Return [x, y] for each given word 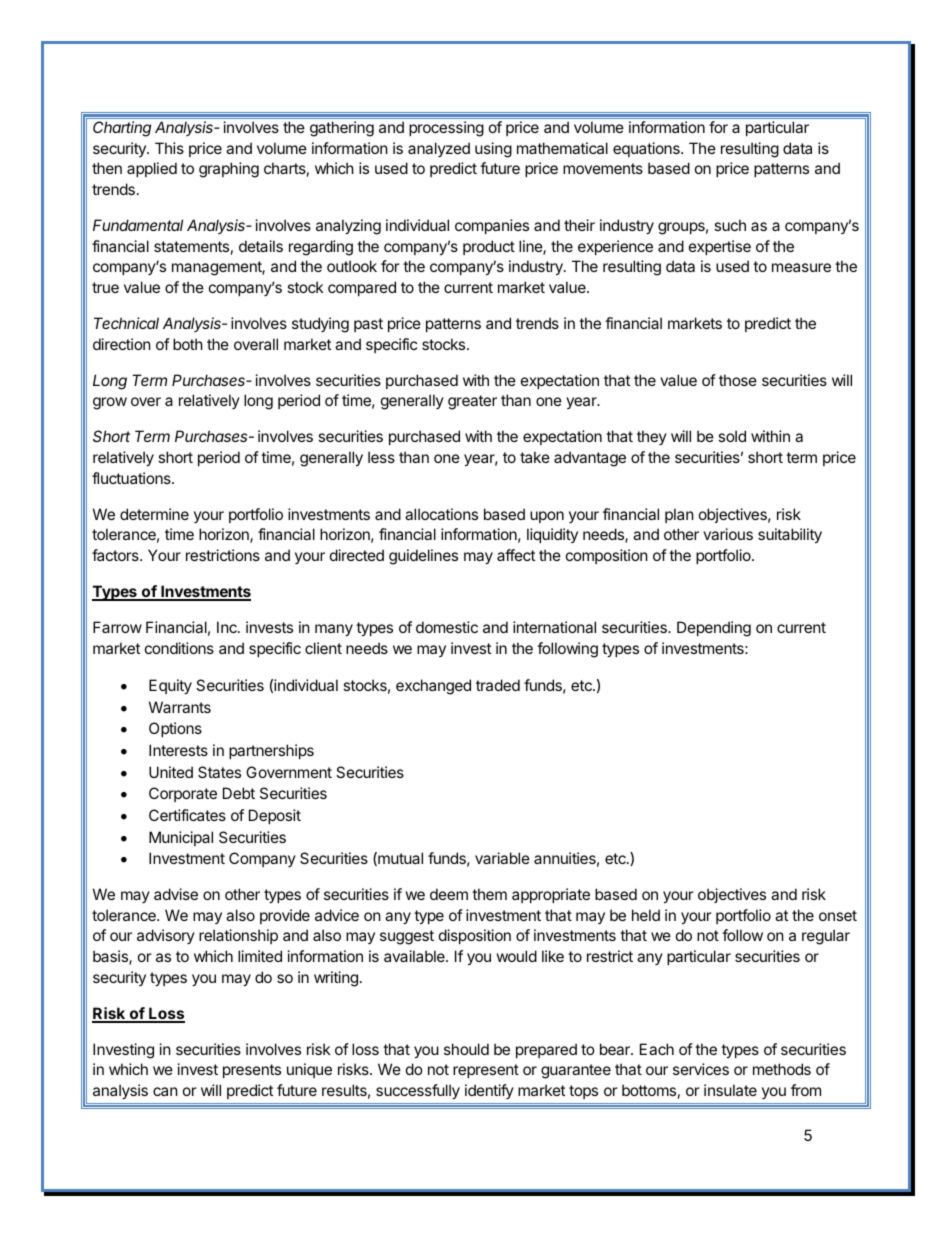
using [493, 150]
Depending [714, 629]
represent [486, 1071]
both [188, 344]
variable [502, 858]
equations [647, 149]
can [165, 1091]
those [738, 380]
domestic [447, 627]
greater [472, 402]
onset [838, 915]
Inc [228, 627]
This [169, 148]
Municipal [181, 838]
